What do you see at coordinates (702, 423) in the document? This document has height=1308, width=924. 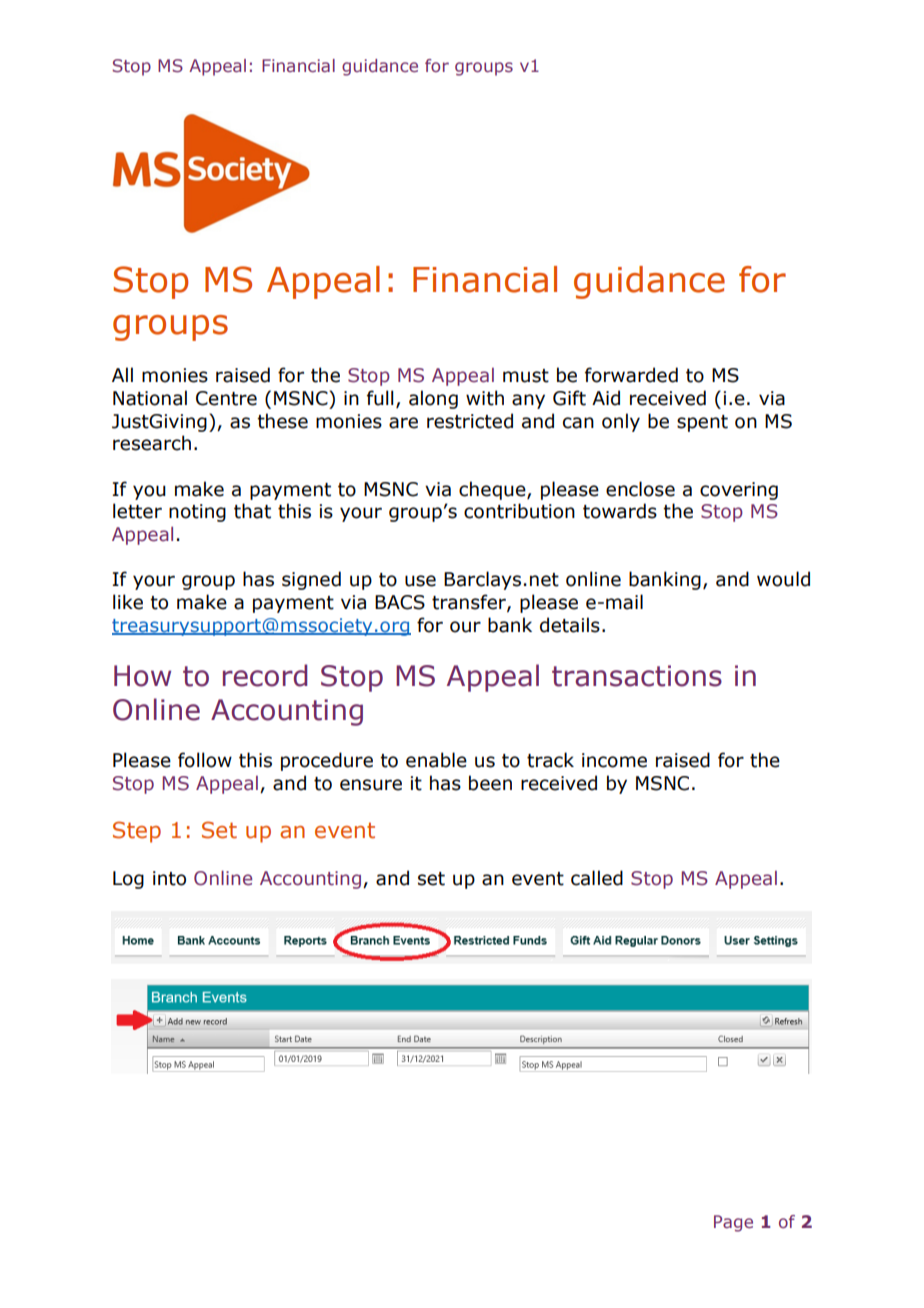 I see `spent` at bounding box center [702, 423].
